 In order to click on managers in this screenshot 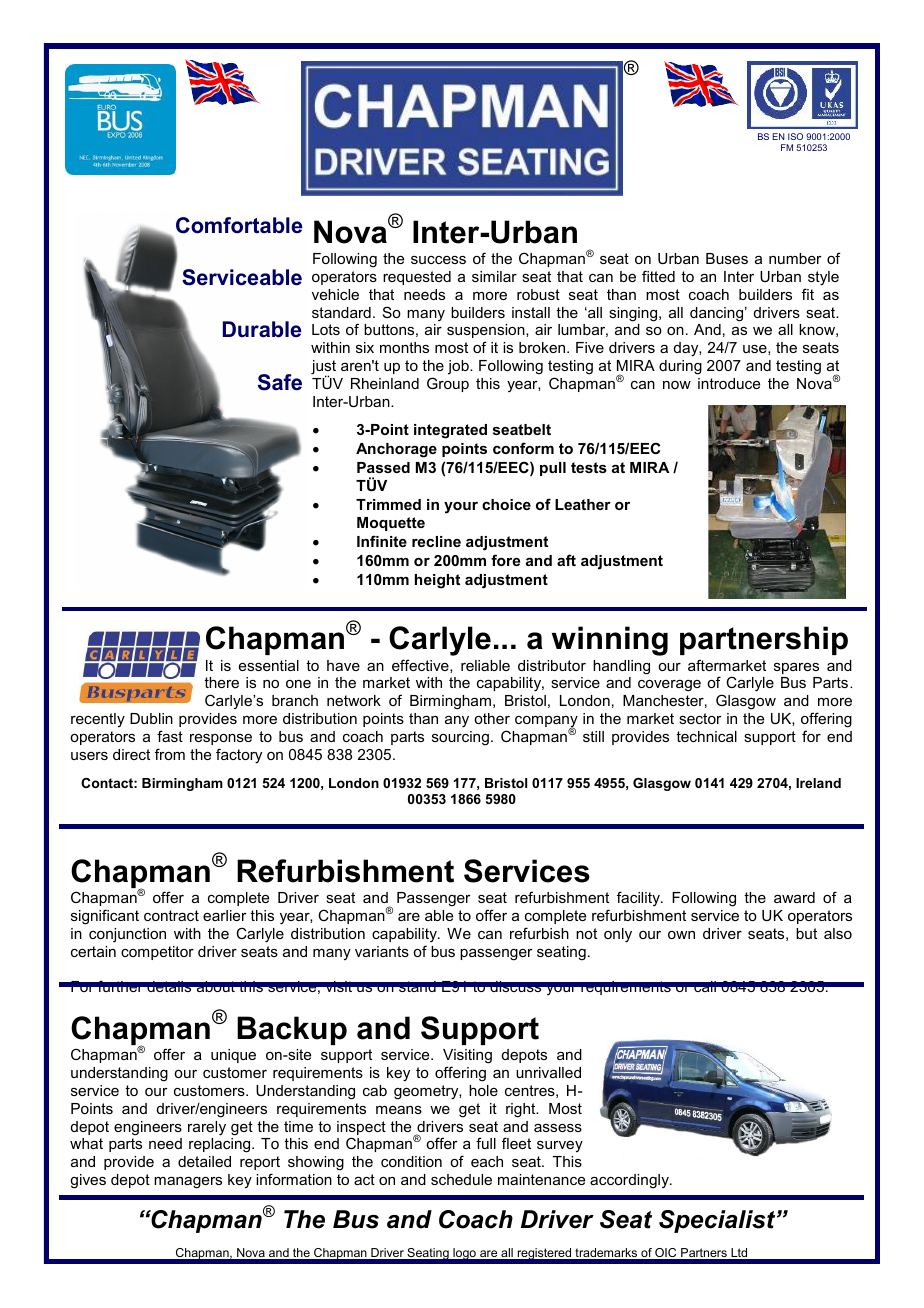, I will do `click(188, 1183)`.
